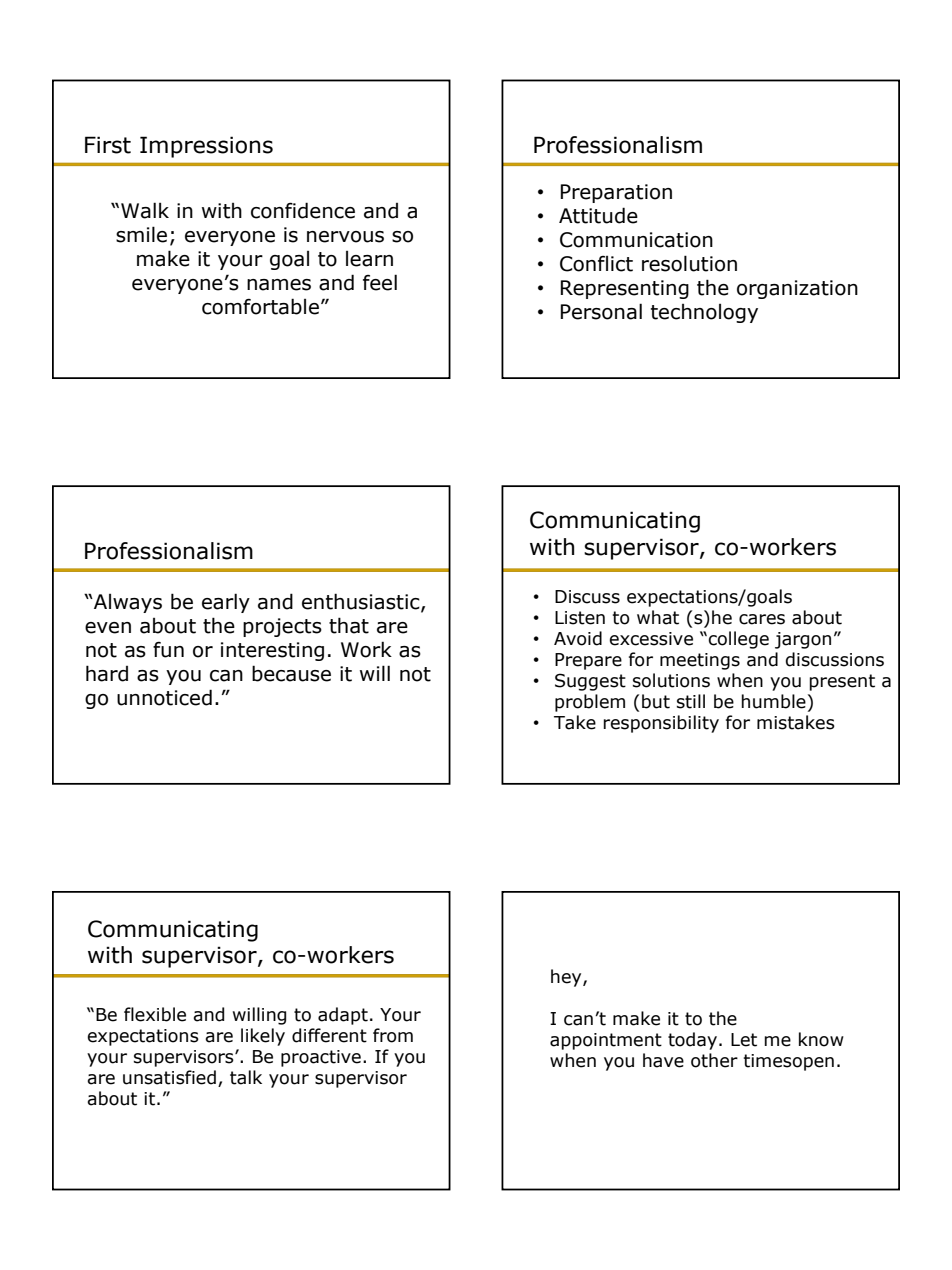  I want to click on Impressions, so click(206, 147).
